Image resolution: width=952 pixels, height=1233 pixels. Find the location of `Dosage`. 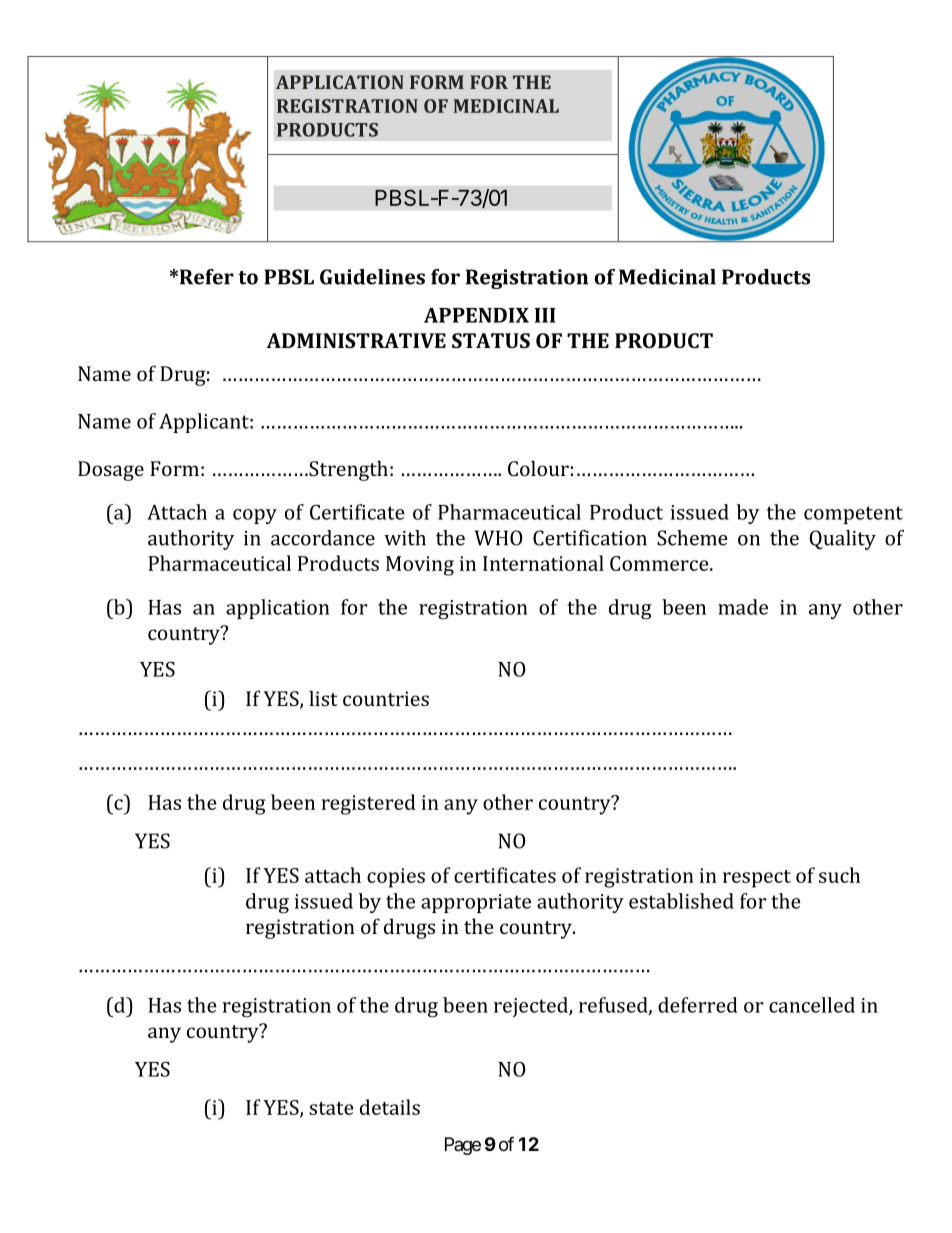

Dosage is located at coordinates (111, 471).
